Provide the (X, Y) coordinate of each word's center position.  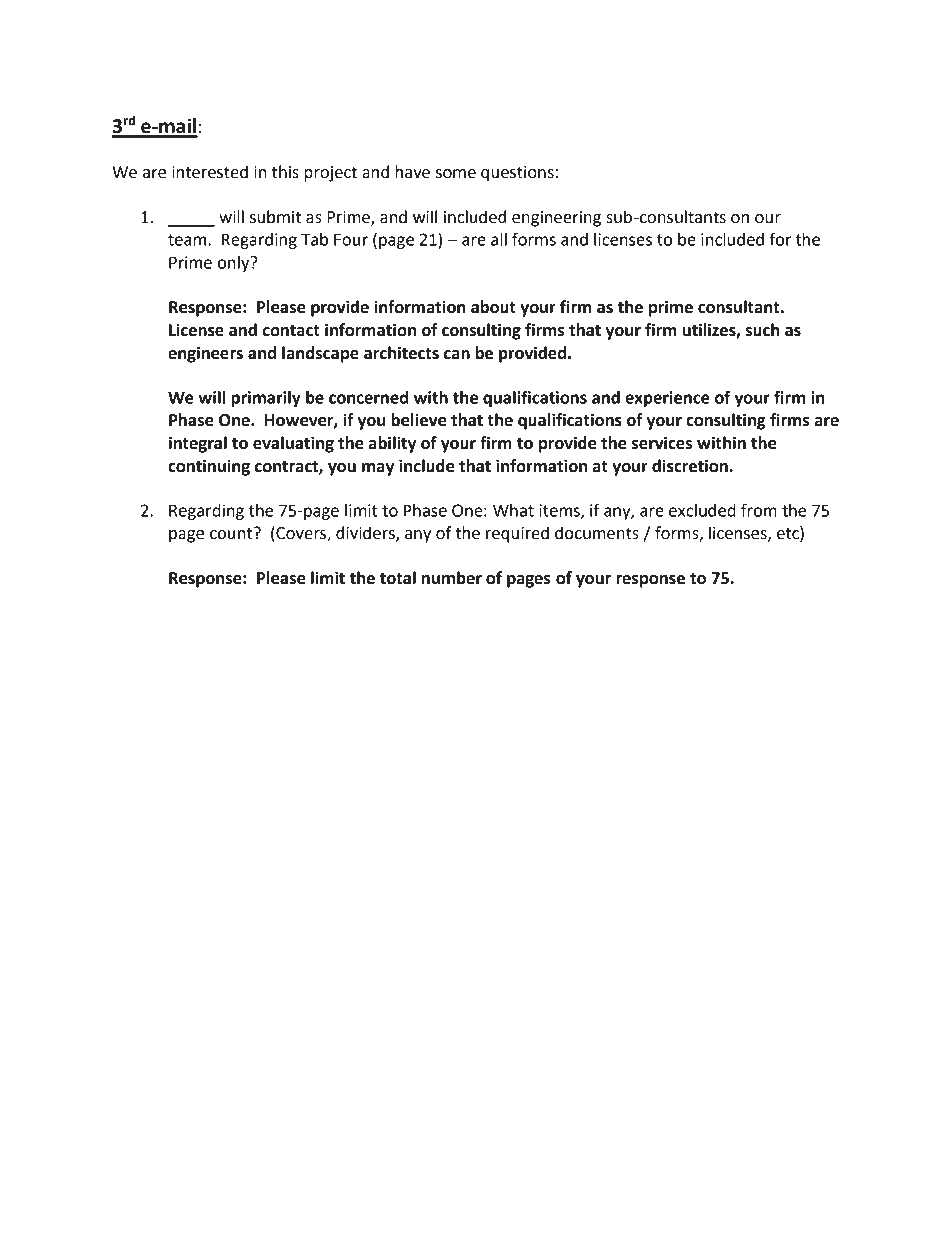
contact (291, 331)
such (763, 330)
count (232, 533)
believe (418, 420)
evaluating (293, 444)
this (285, 172)
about (493, 307)
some (456, 174)
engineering (556, 219)
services (662, 443)
